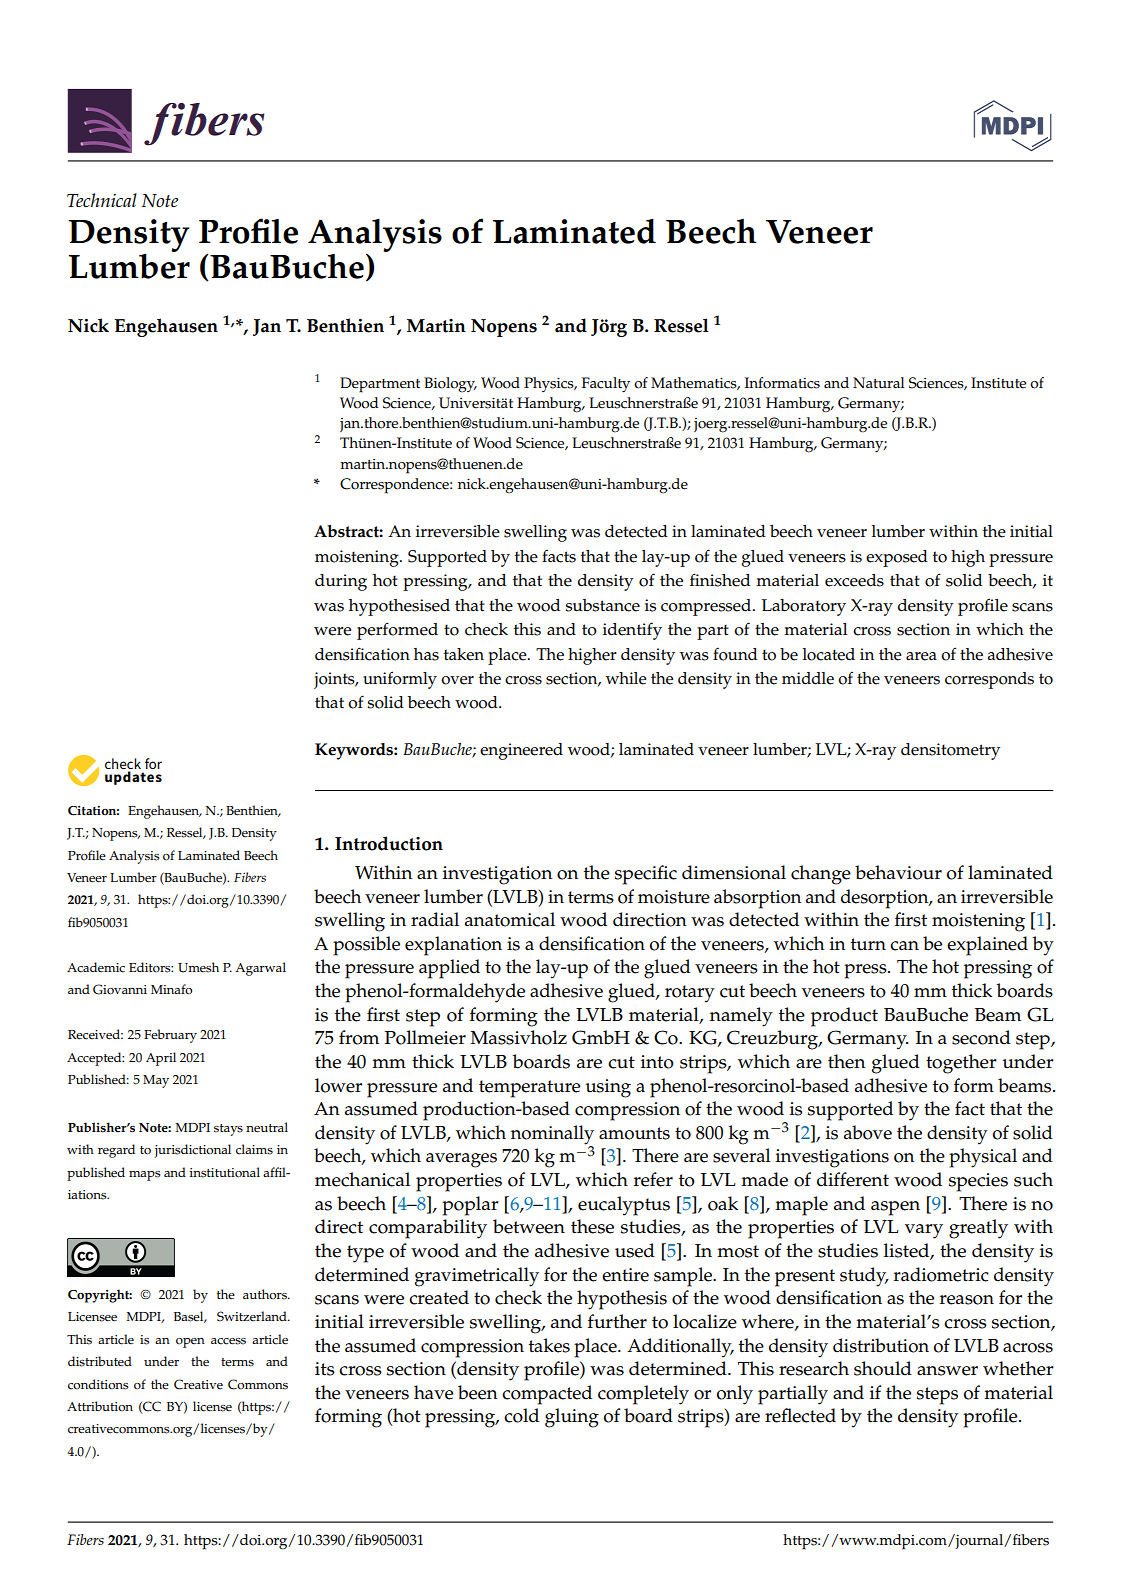 This page has height=1585, width=1121. What do you see at coordinates (102, 200) in the page?
I see `Technical` at bounding box center [102, 200].
